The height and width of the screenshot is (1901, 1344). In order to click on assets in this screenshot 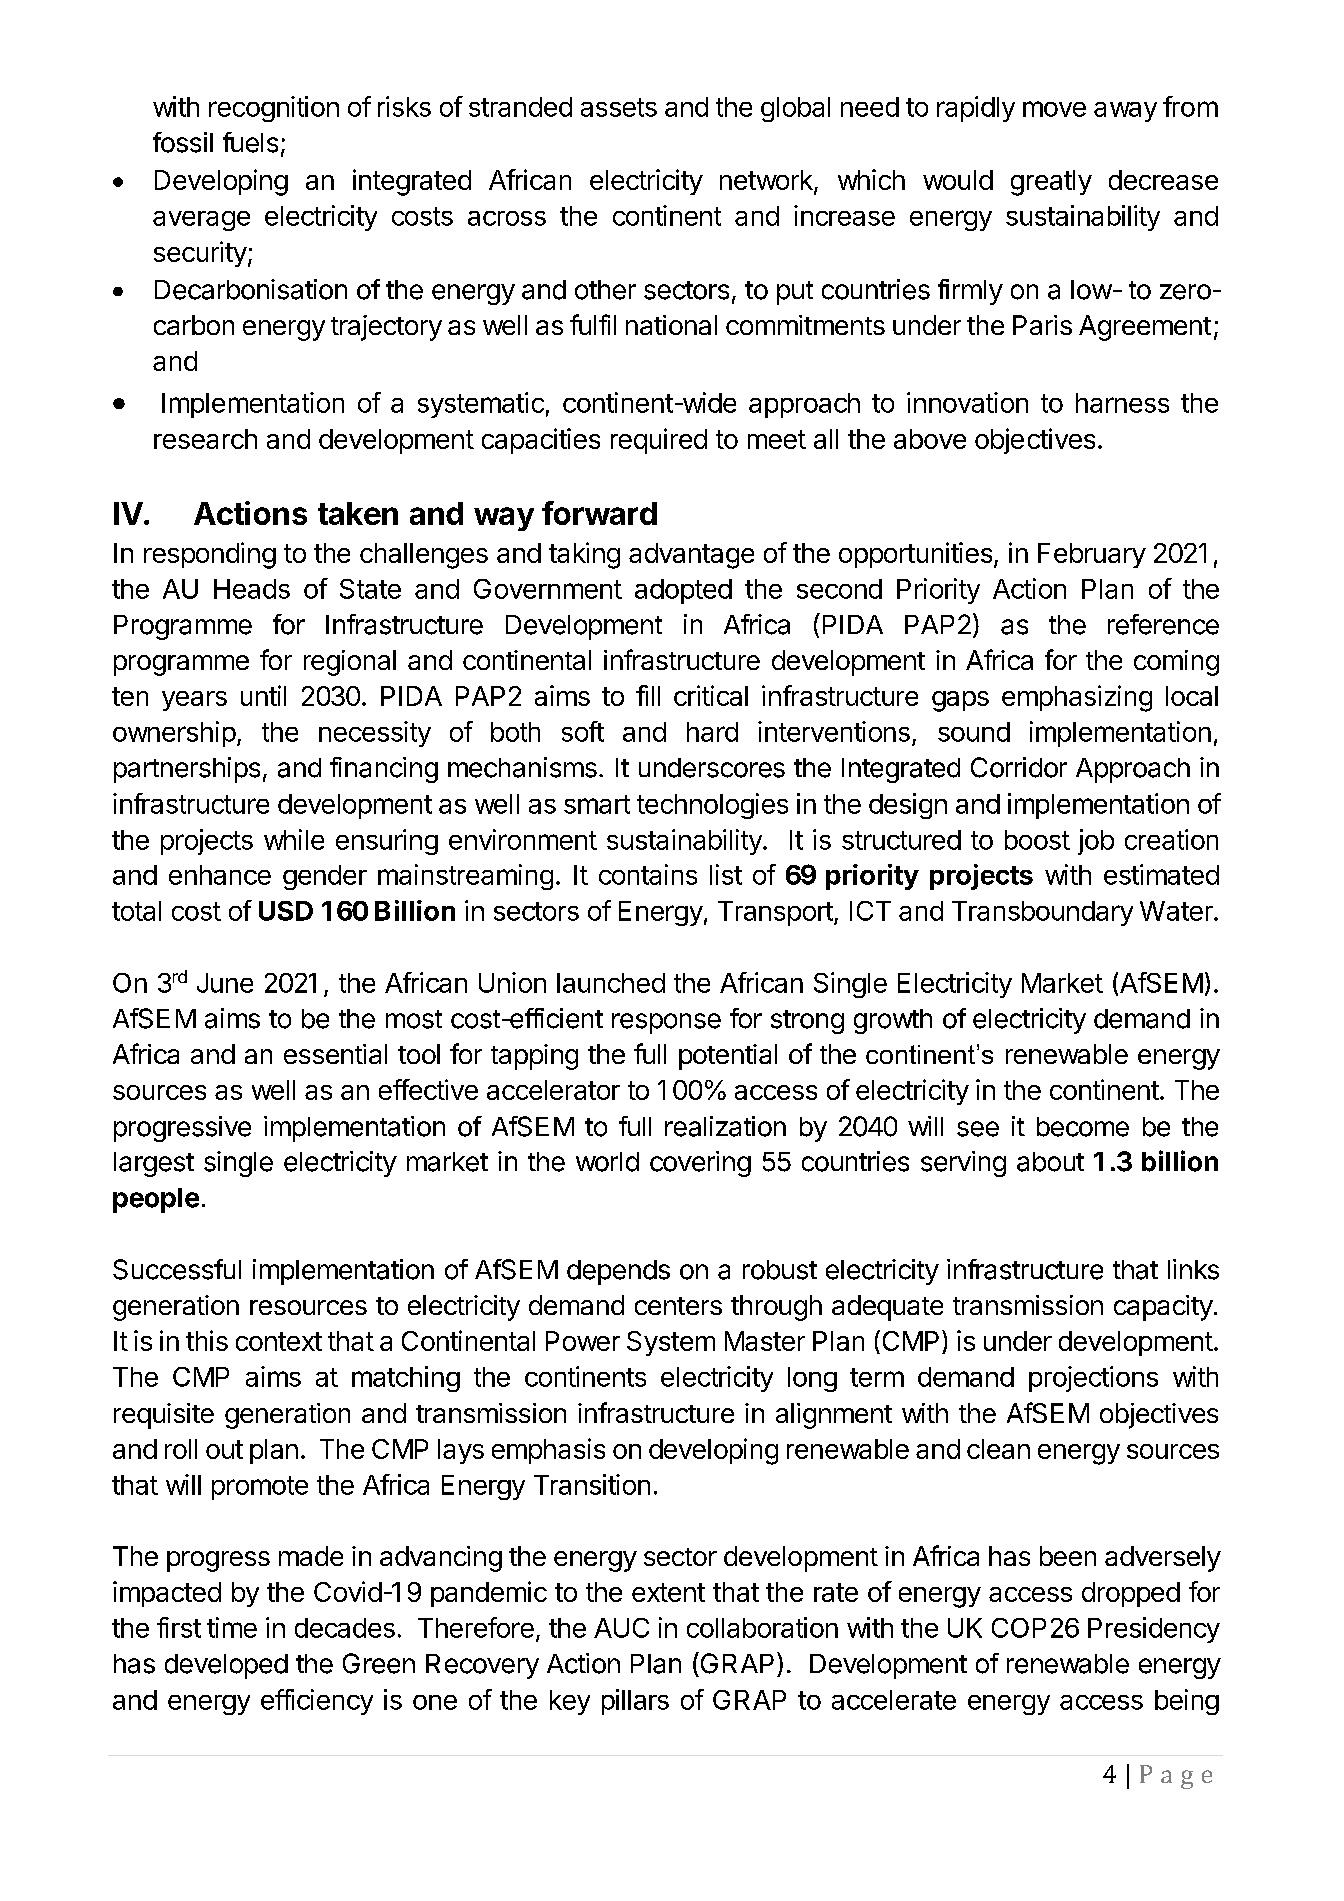, I will do `click(619, 107)`.
